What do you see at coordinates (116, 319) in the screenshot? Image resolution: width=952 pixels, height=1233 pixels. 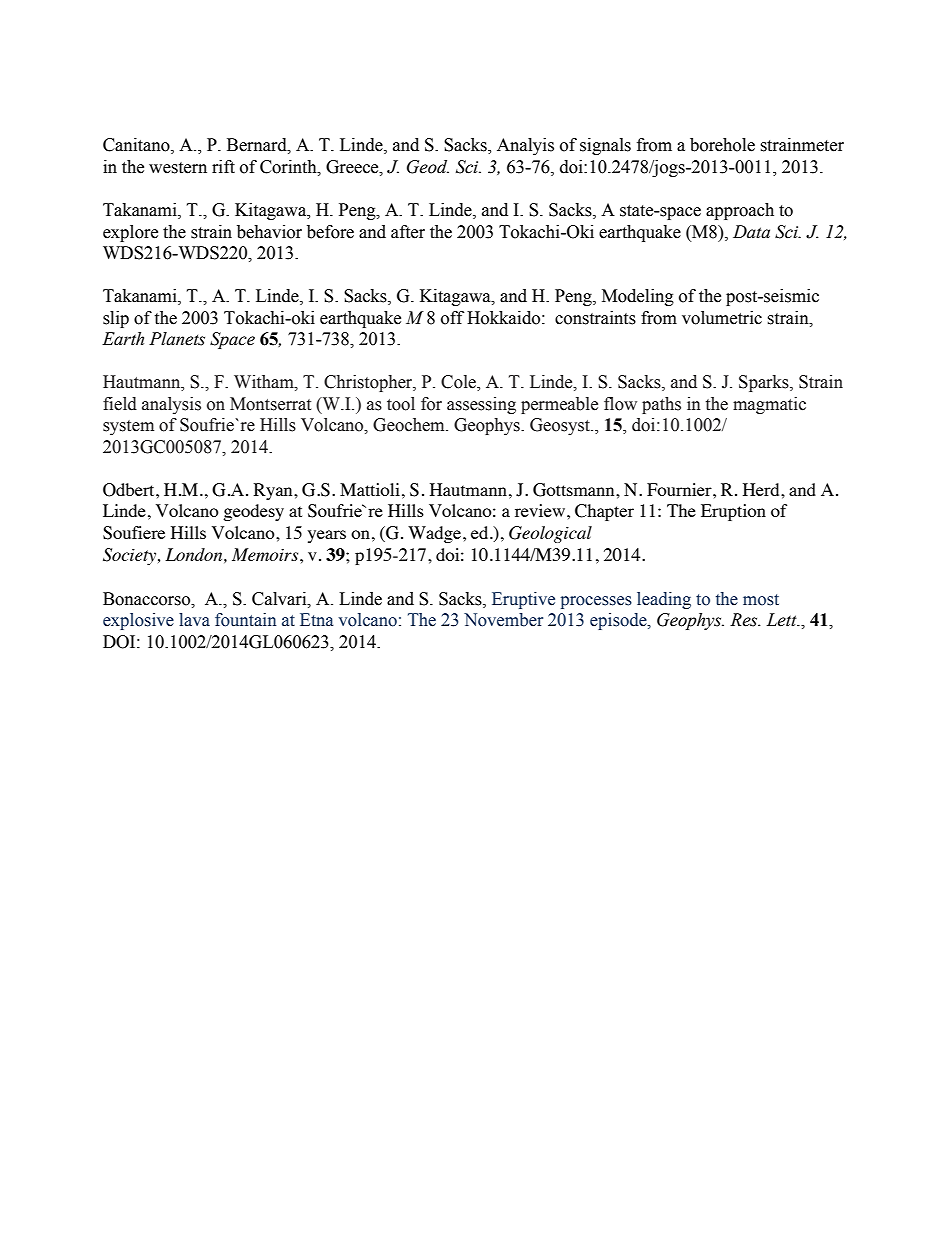 I see `slip` at bounding box center [116, 319].
